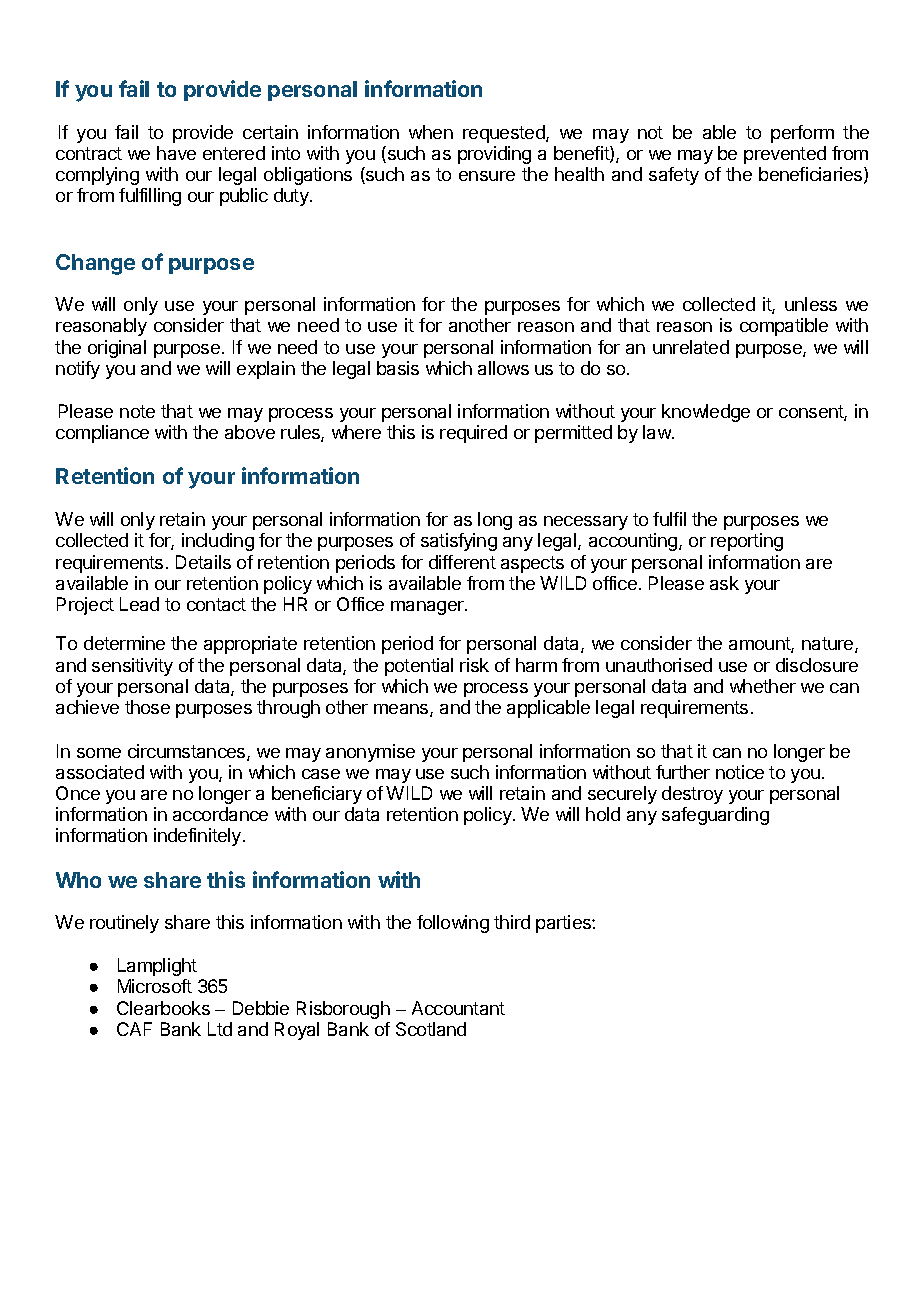  Describe the element at coordinates (459, 542) in the document. I see `satisfying` at that location.
